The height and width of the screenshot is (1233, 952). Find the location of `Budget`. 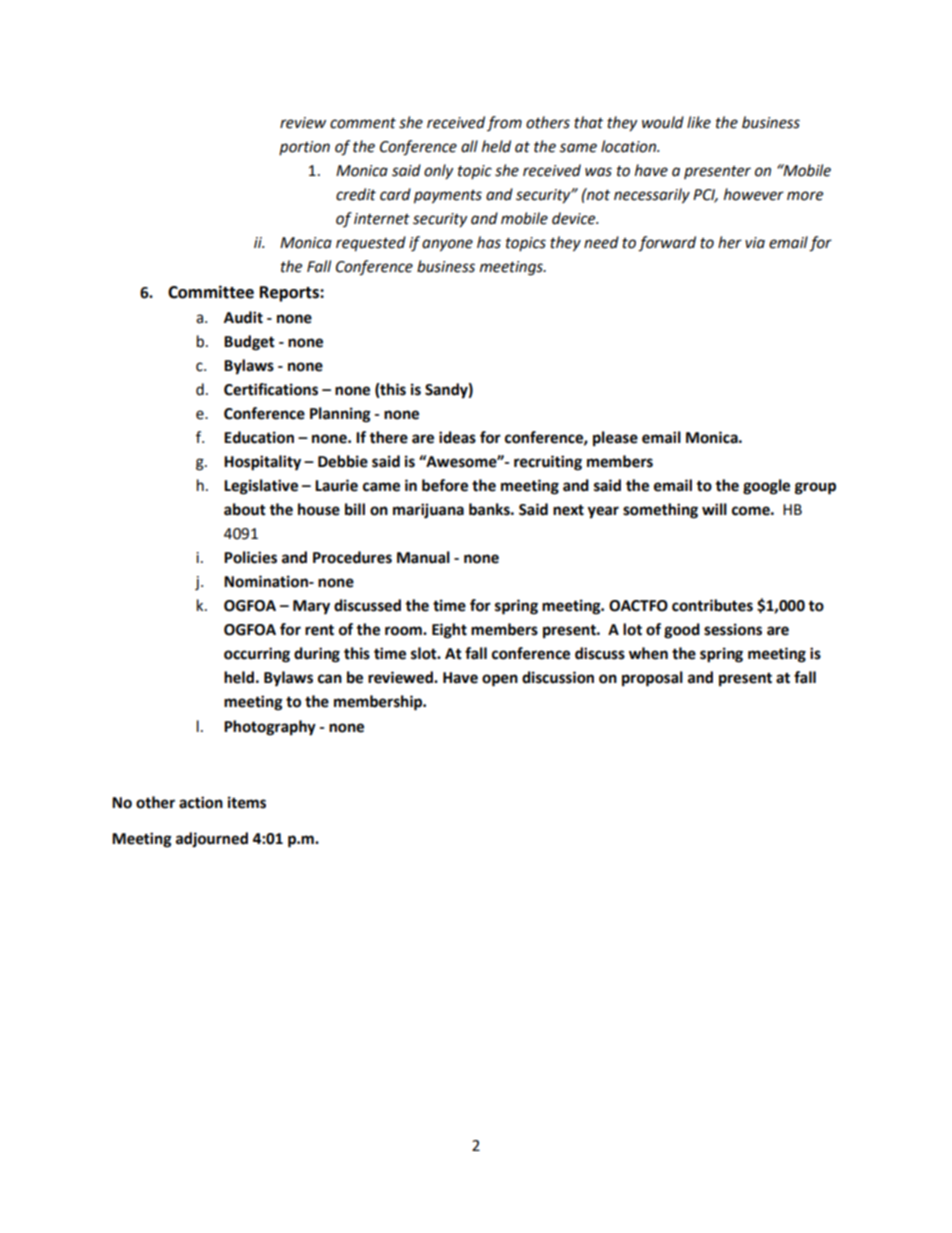

Budget is located at coordinates (249, 343).
